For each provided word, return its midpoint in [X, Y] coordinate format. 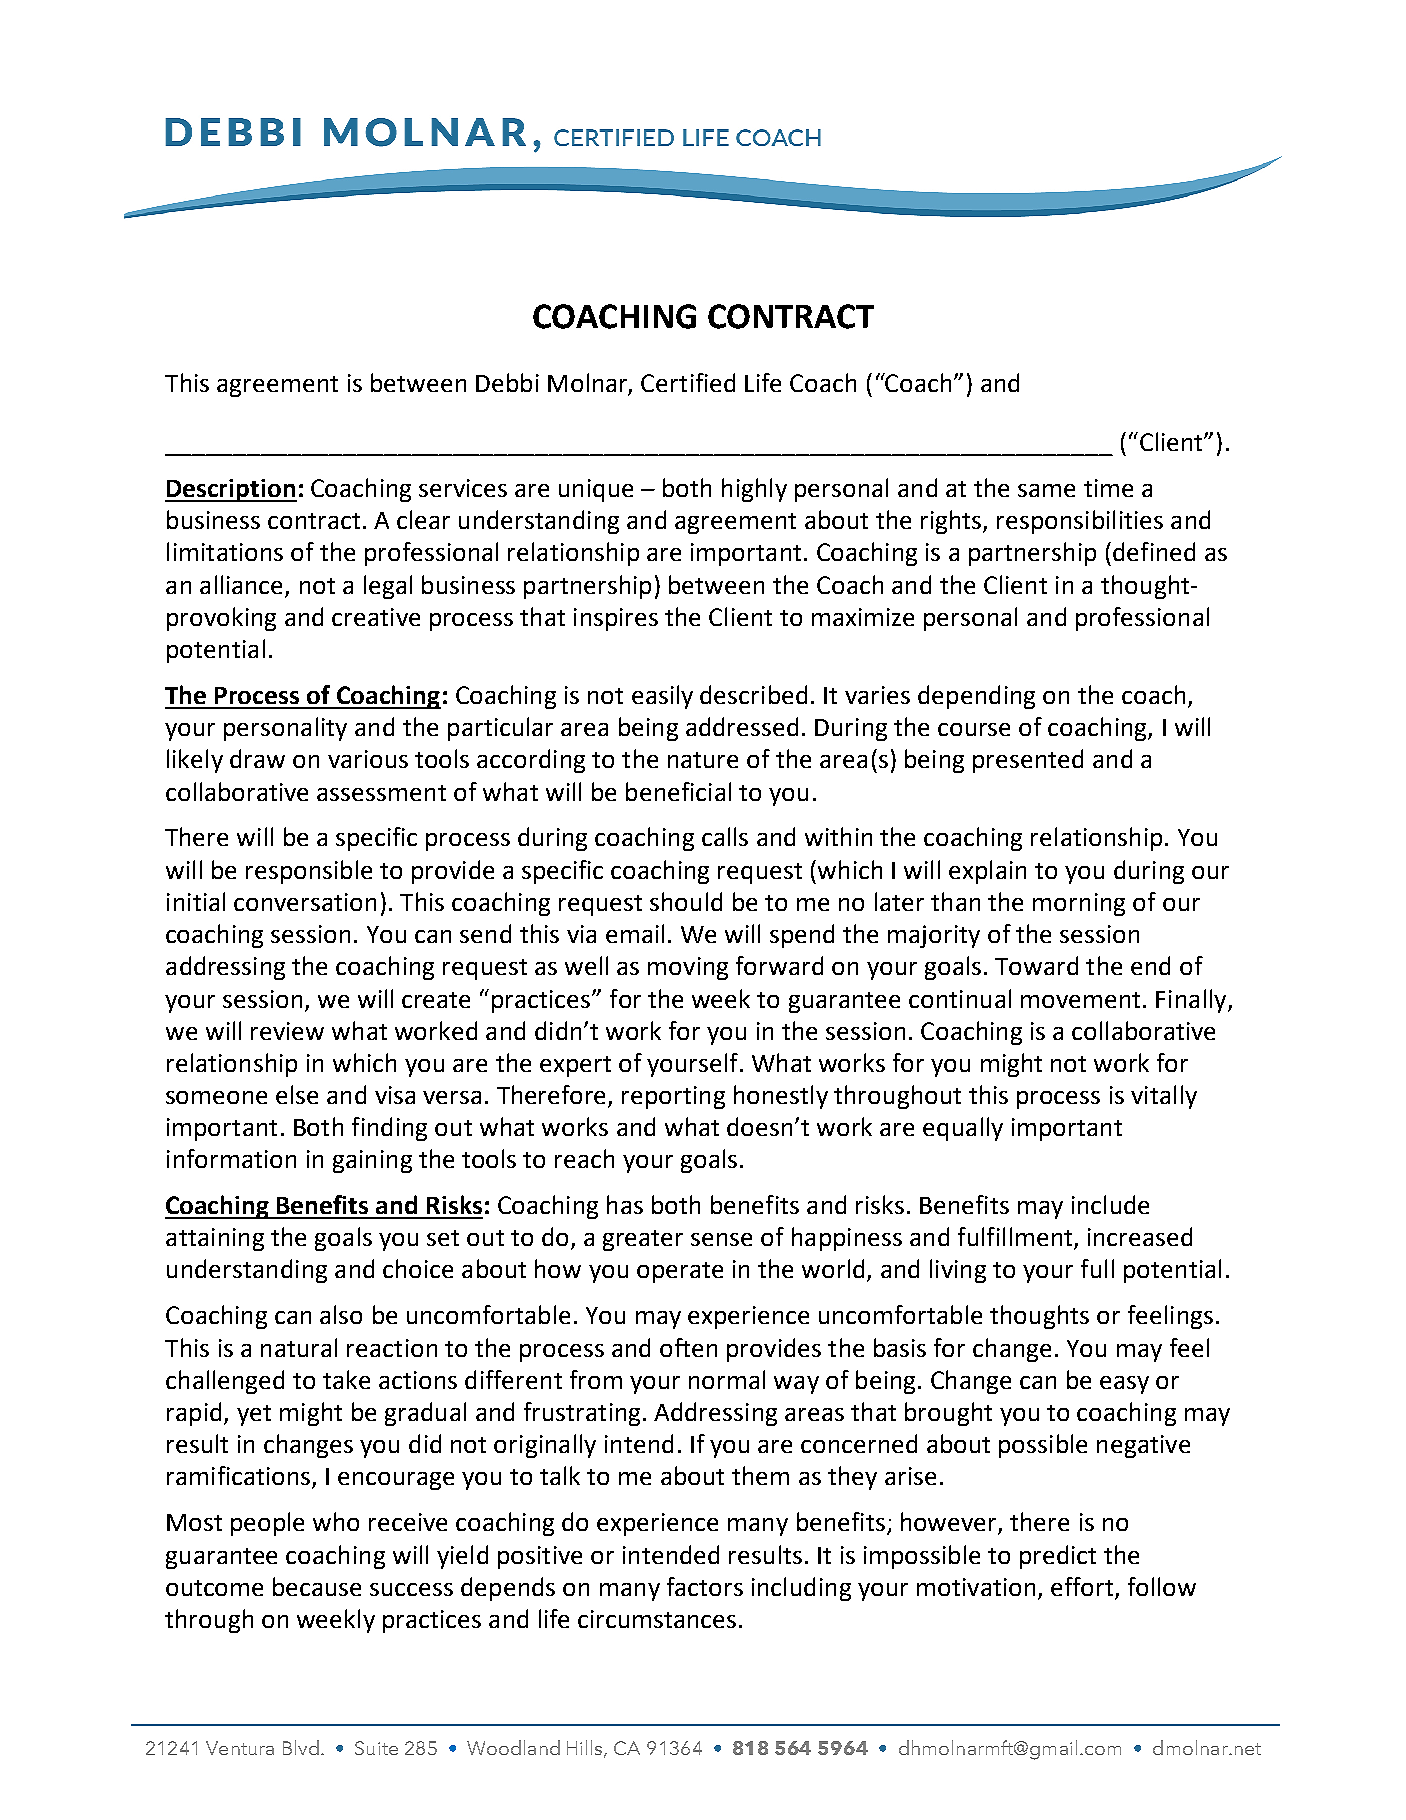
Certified [688, 382]
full [1097, 1268]
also [341, 1314]
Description [231, 490]
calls [725, 836]
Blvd [301, 1747]
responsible [309, 872]
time [1108, 488]
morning [1079, 904]
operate [680, 1272]
